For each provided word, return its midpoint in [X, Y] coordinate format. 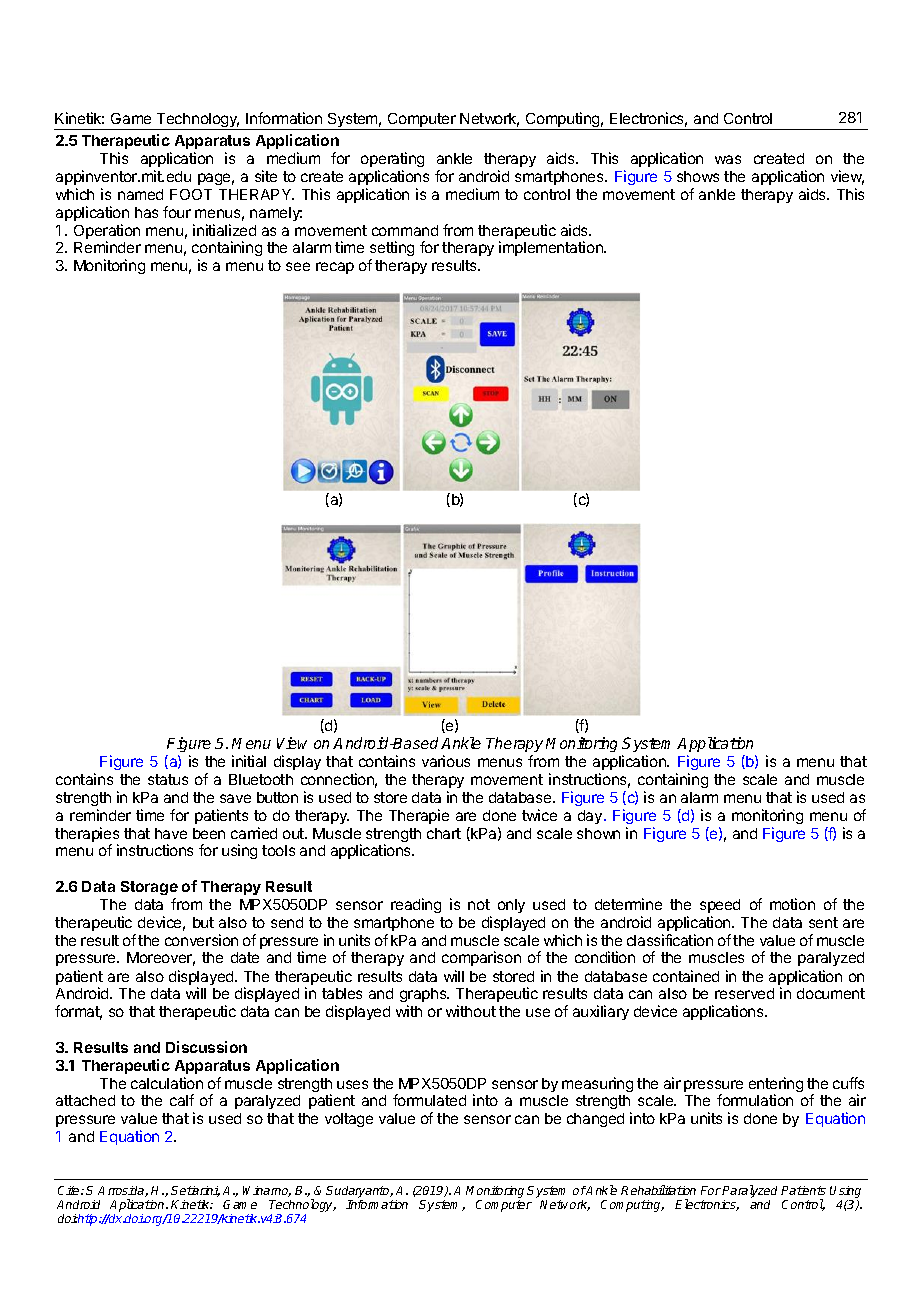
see [298, 266]
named [140, 194]
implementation [552, 248]
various [446, 761]
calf [182, 1100]
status [168, 779]
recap [335, 268]
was [728, 159]
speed [720, 906]
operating [392, 161]
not [479, 904]
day [590, 817]
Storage [149, 888]
